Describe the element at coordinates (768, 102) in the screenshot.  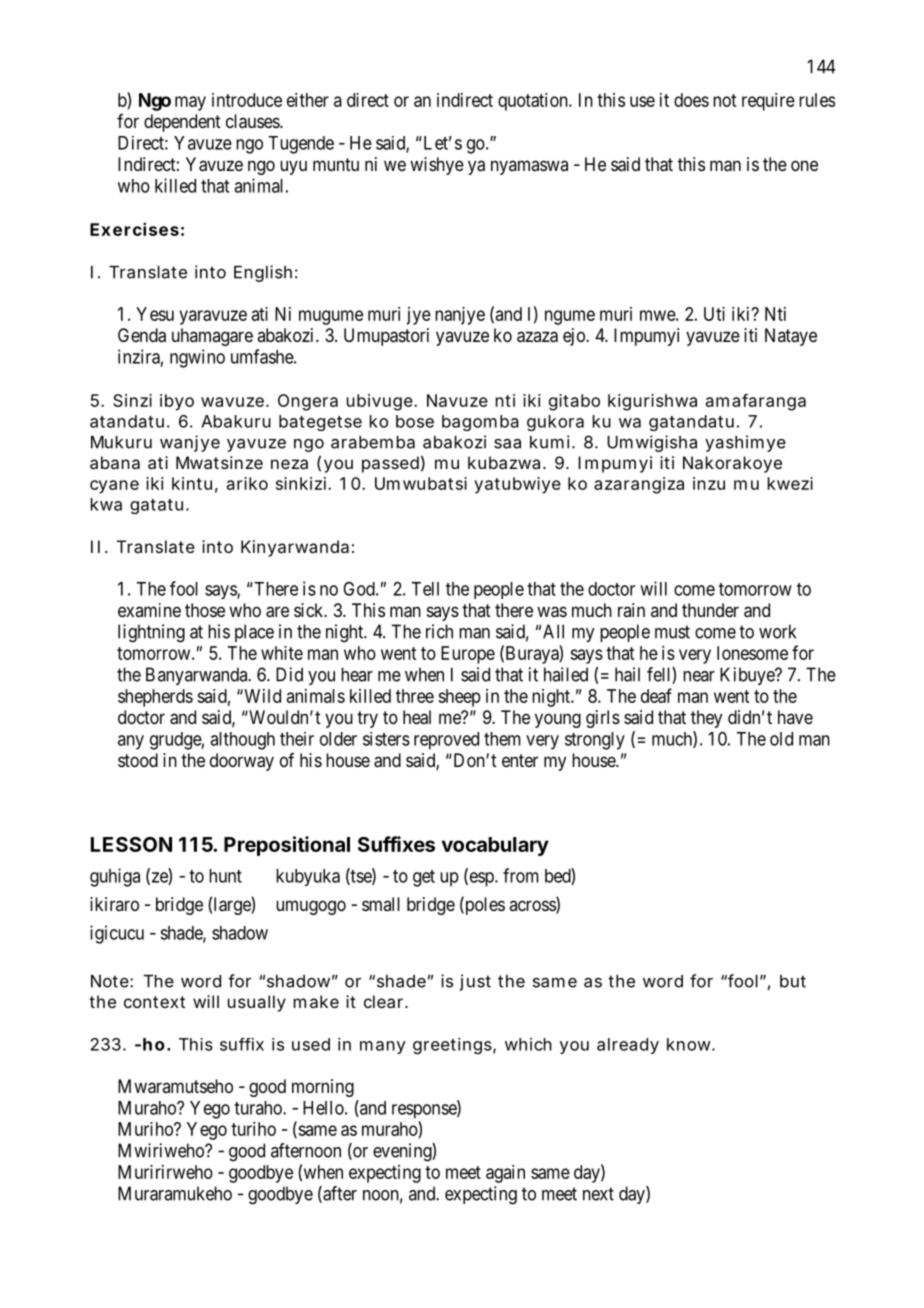
I see `require` at that location.
